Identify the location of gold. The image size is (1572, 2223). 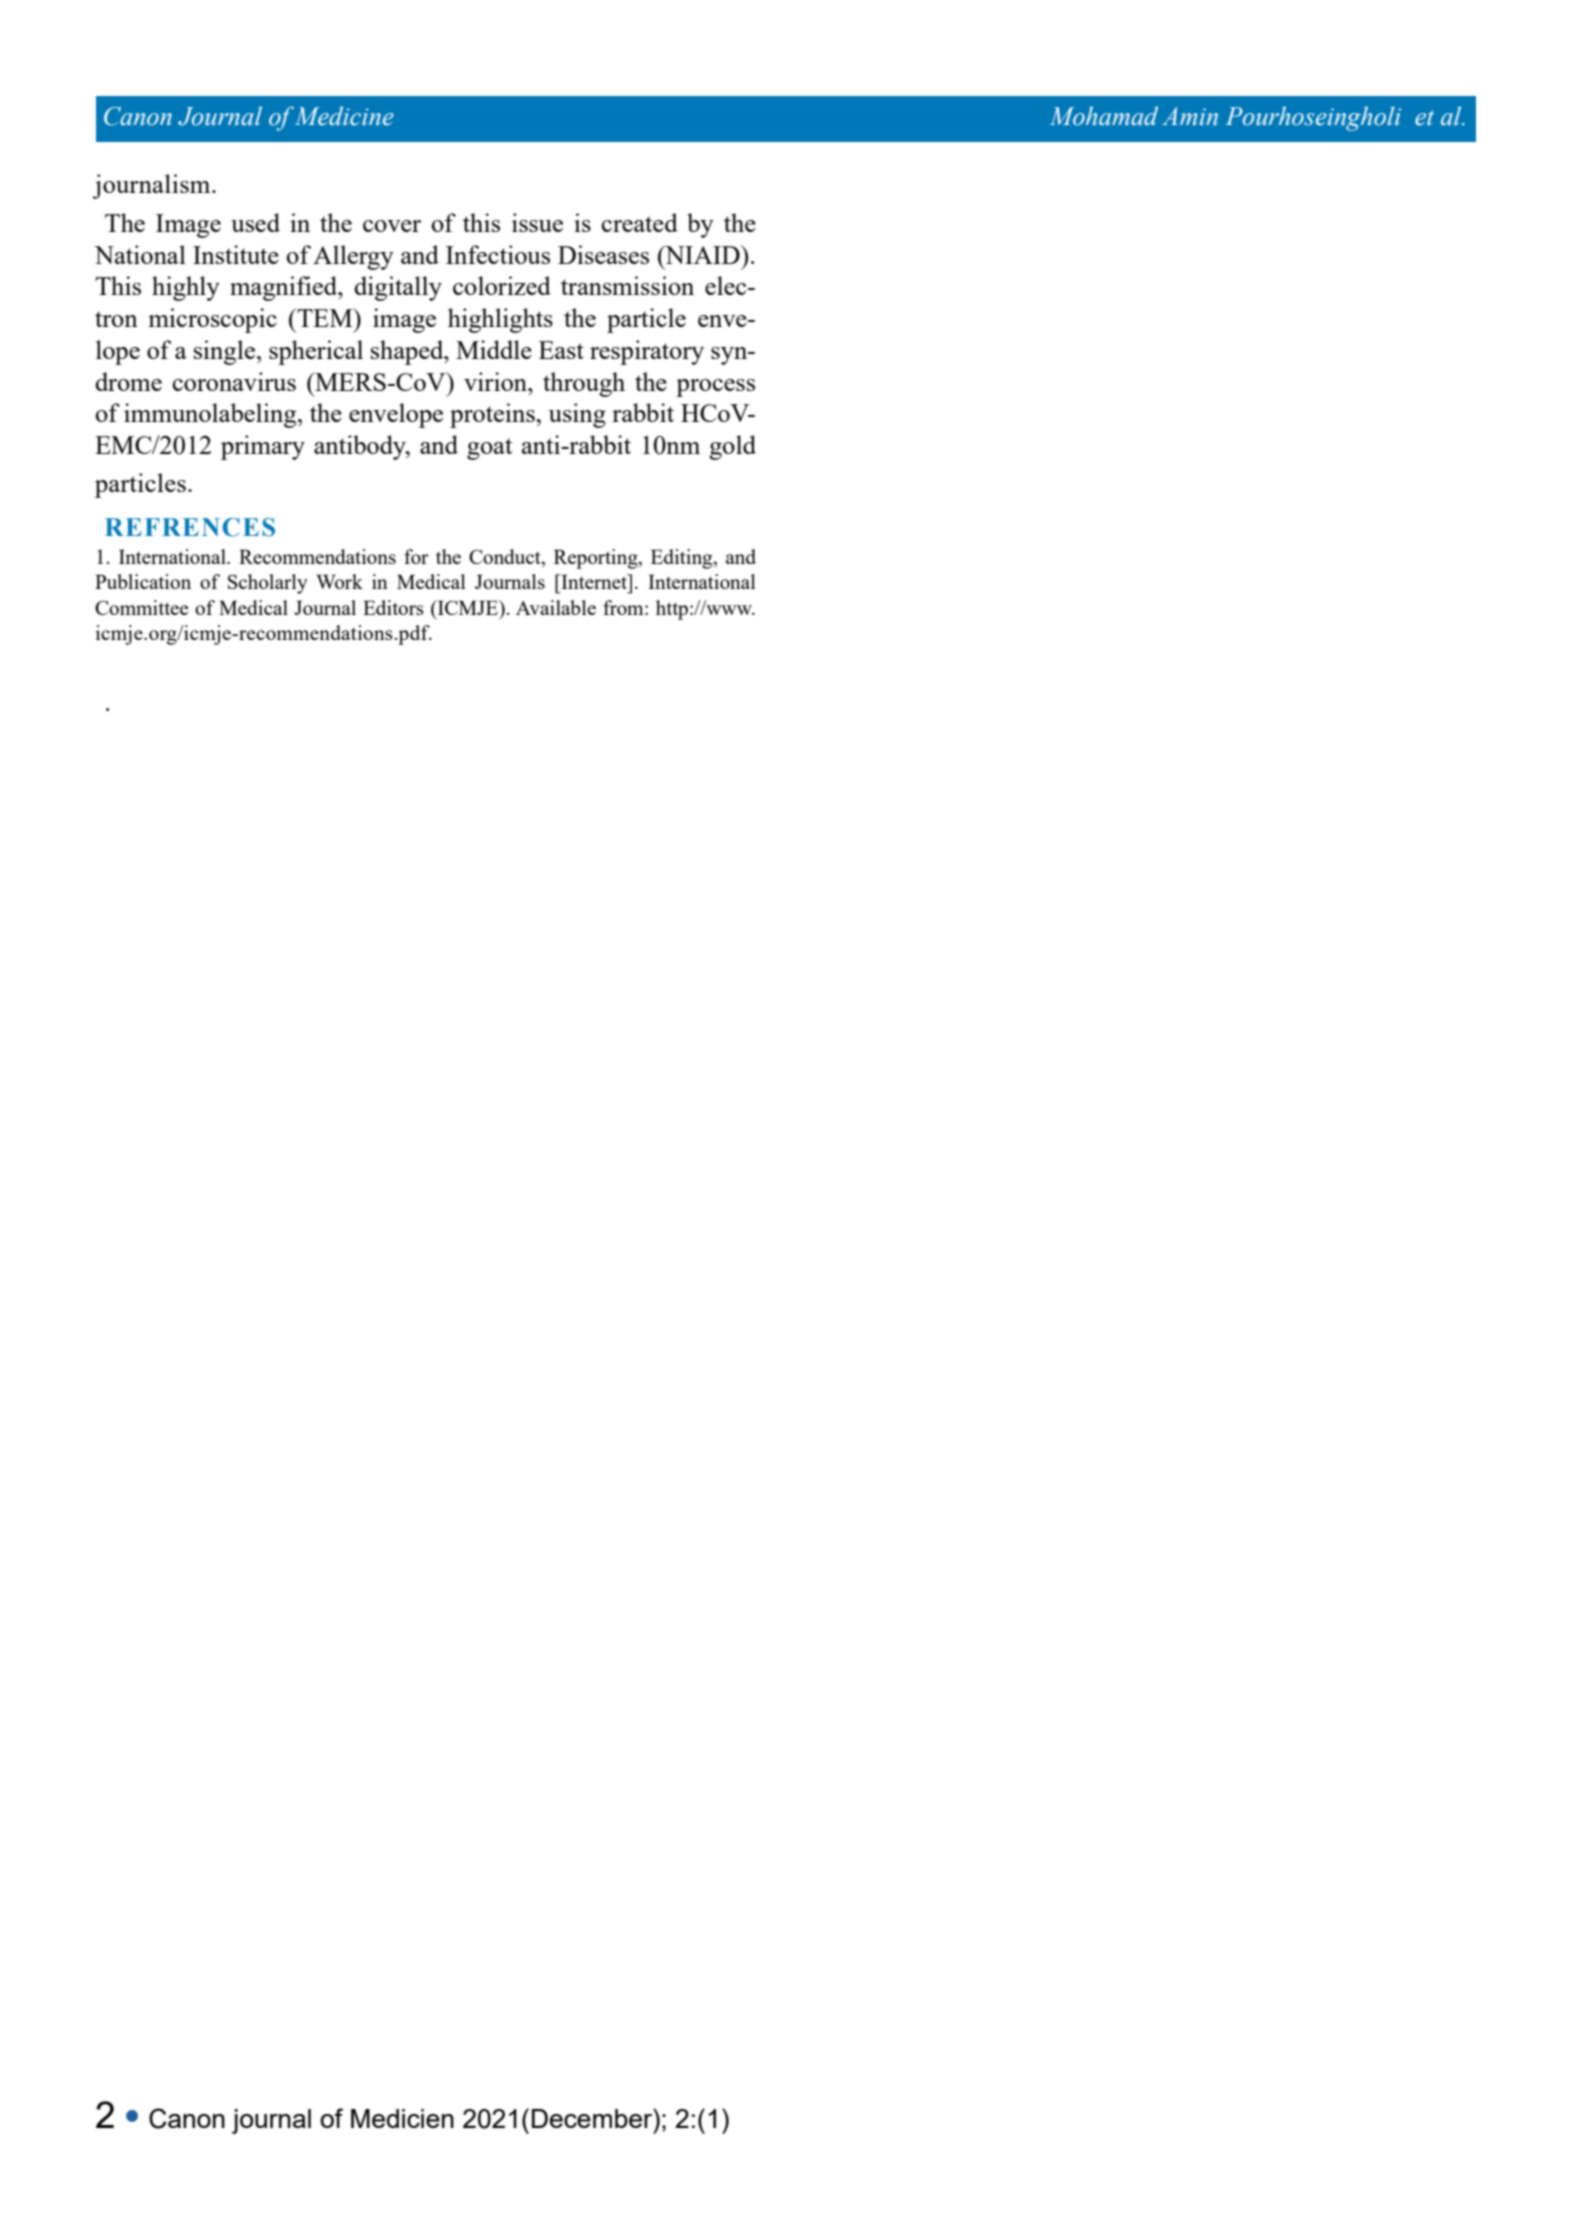
(732, 447).
